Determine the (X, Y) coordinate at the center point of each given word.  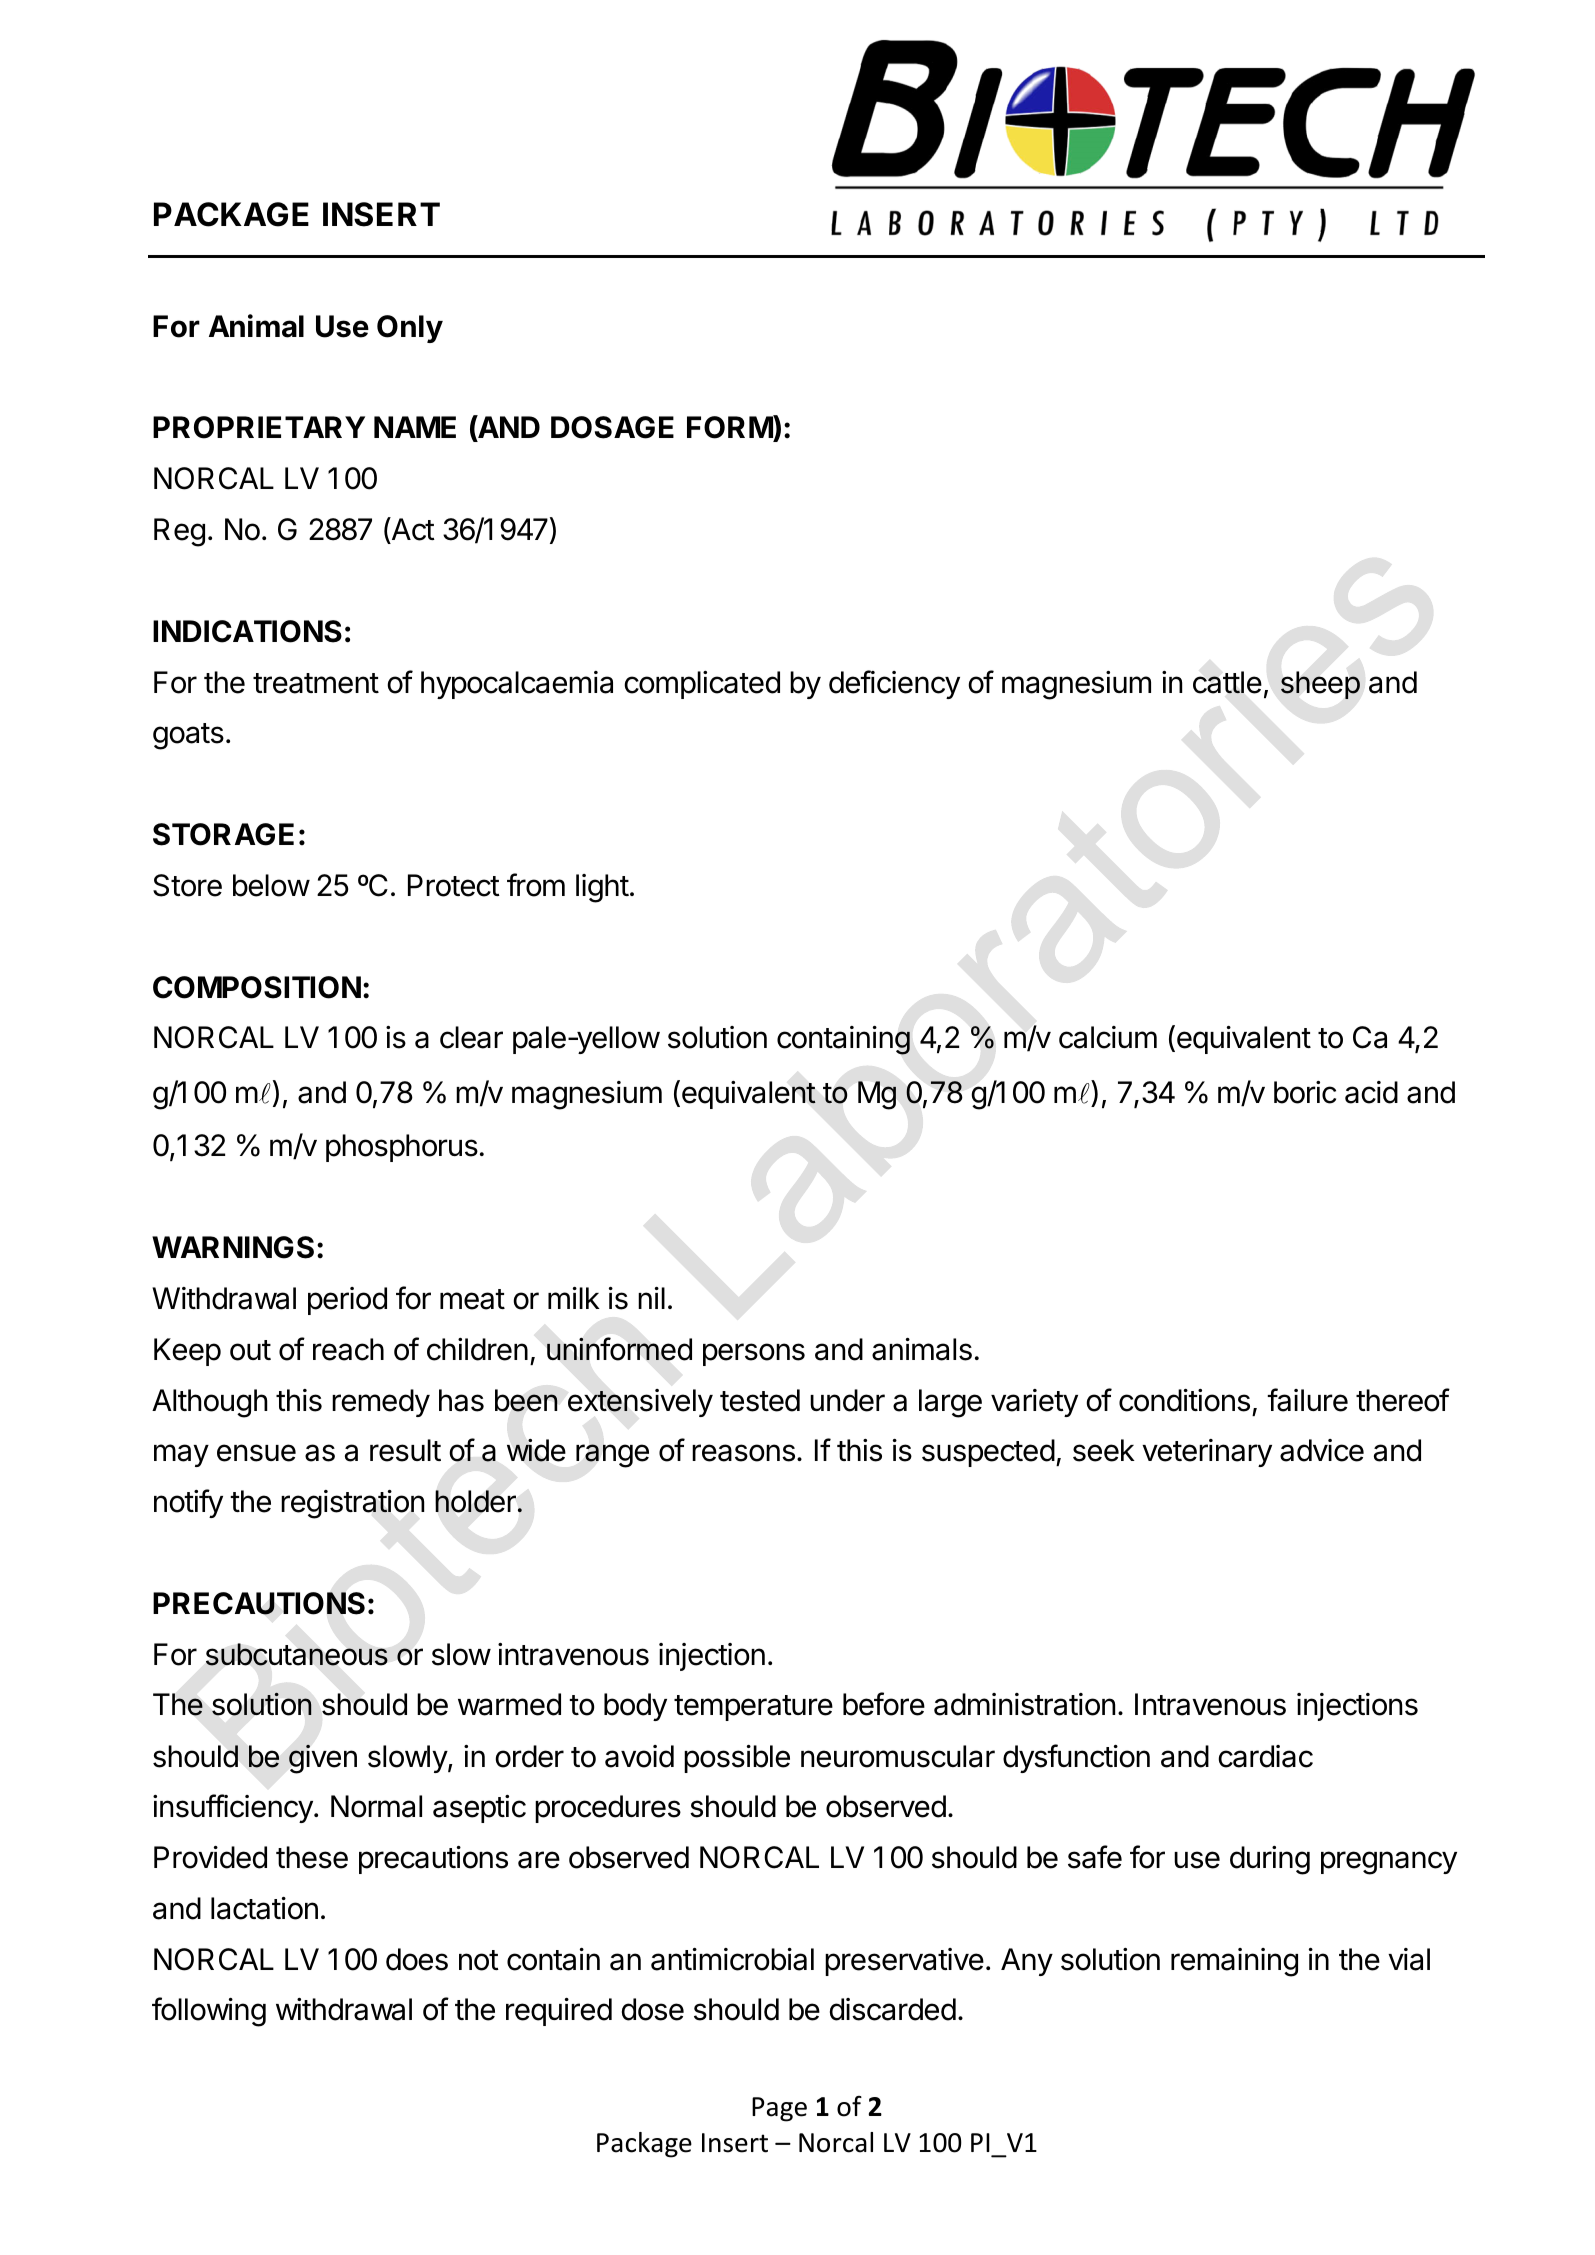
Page (779, 2109)
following (209, 2012)
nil (651, 1298)
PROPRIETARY (259, 427)
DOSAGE (612, 427)
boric (1305, 1092)
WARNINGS (233, 1247)
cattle (1227, 682)
